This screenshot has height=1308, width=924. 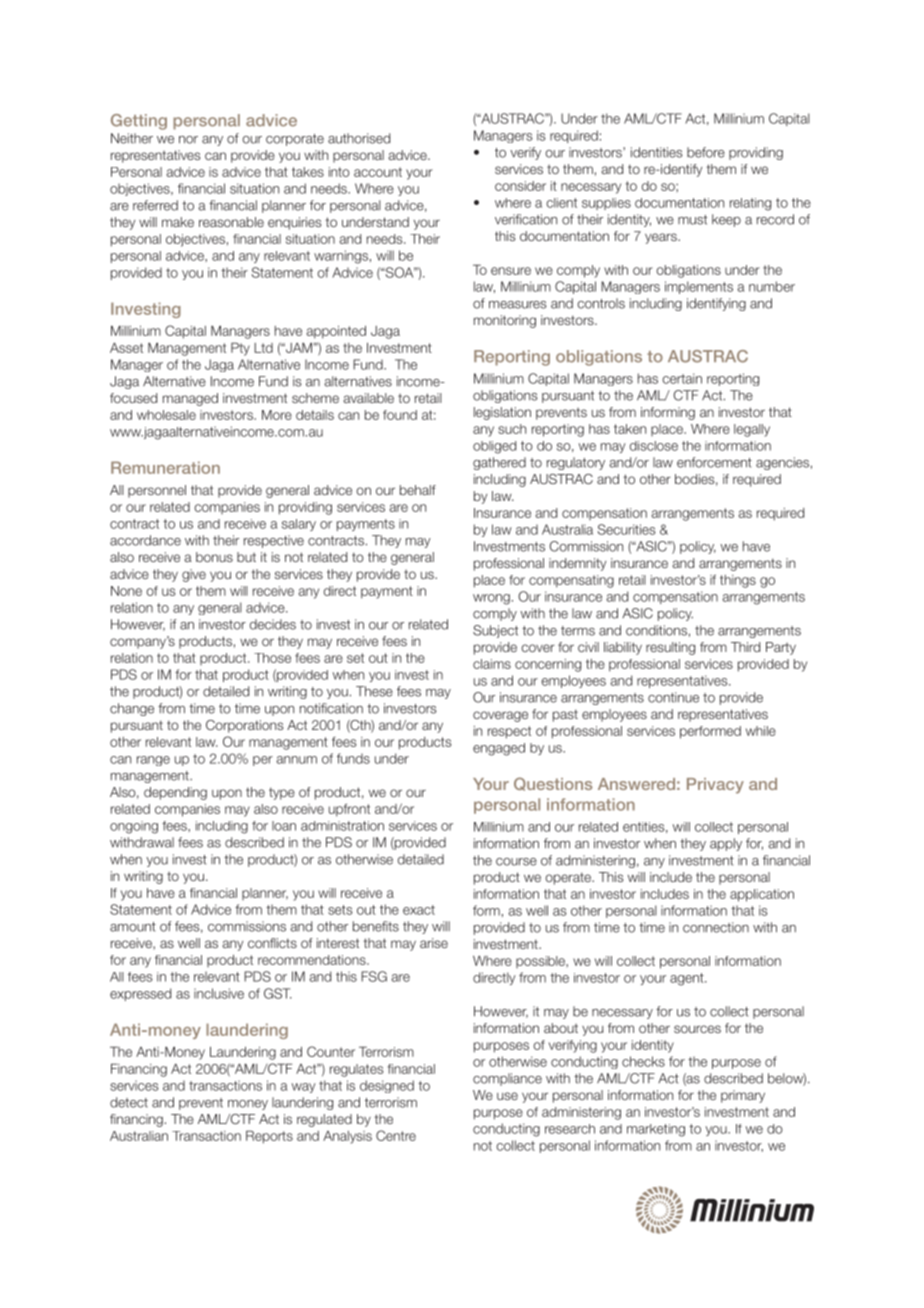 What do you see at coordinates (273, 624) in the screenshot?
I see `decides` at bounding box center [273, 624].
